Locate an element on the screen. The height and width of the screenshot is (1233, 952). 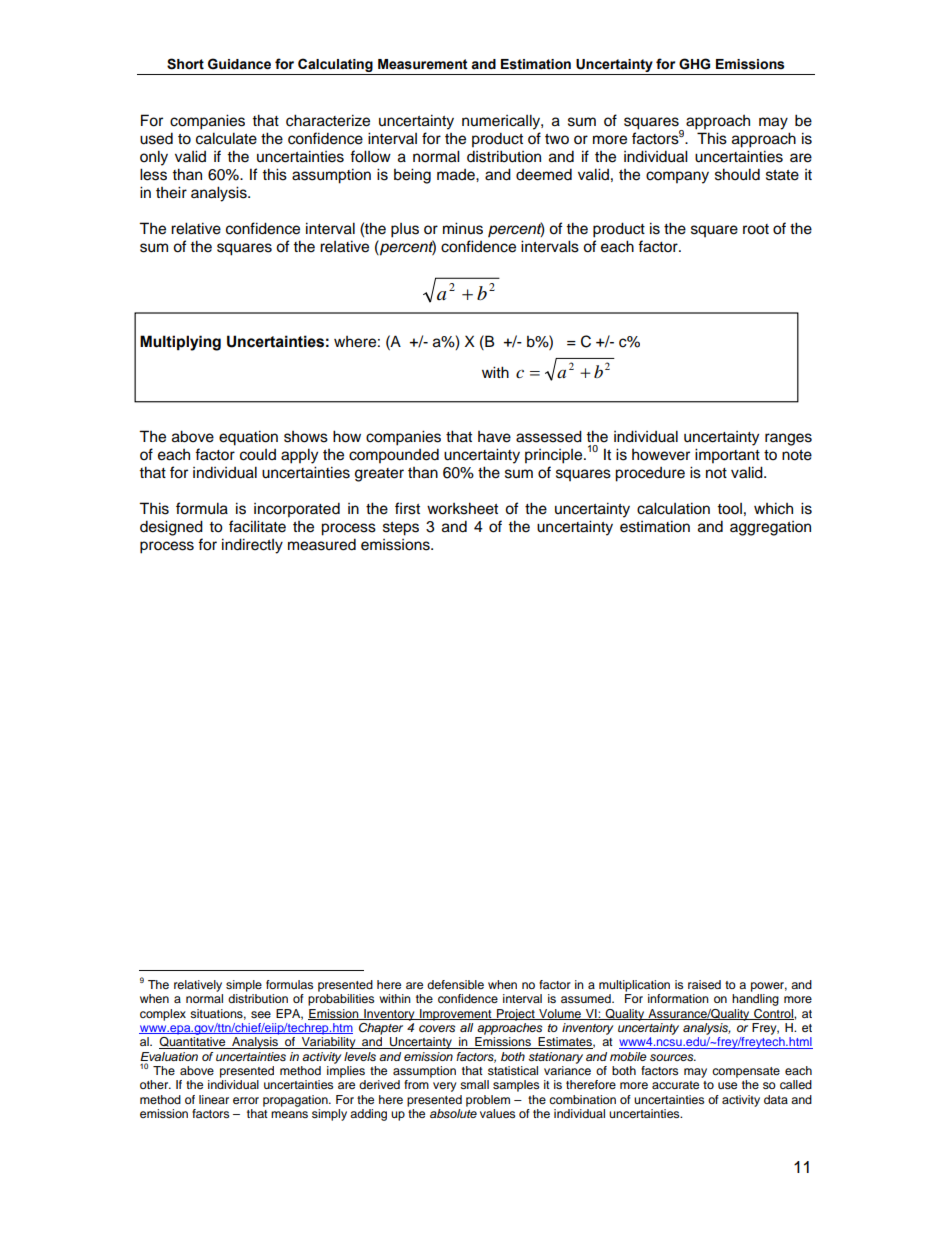
indirectly is located at coordinates (252, 546).
